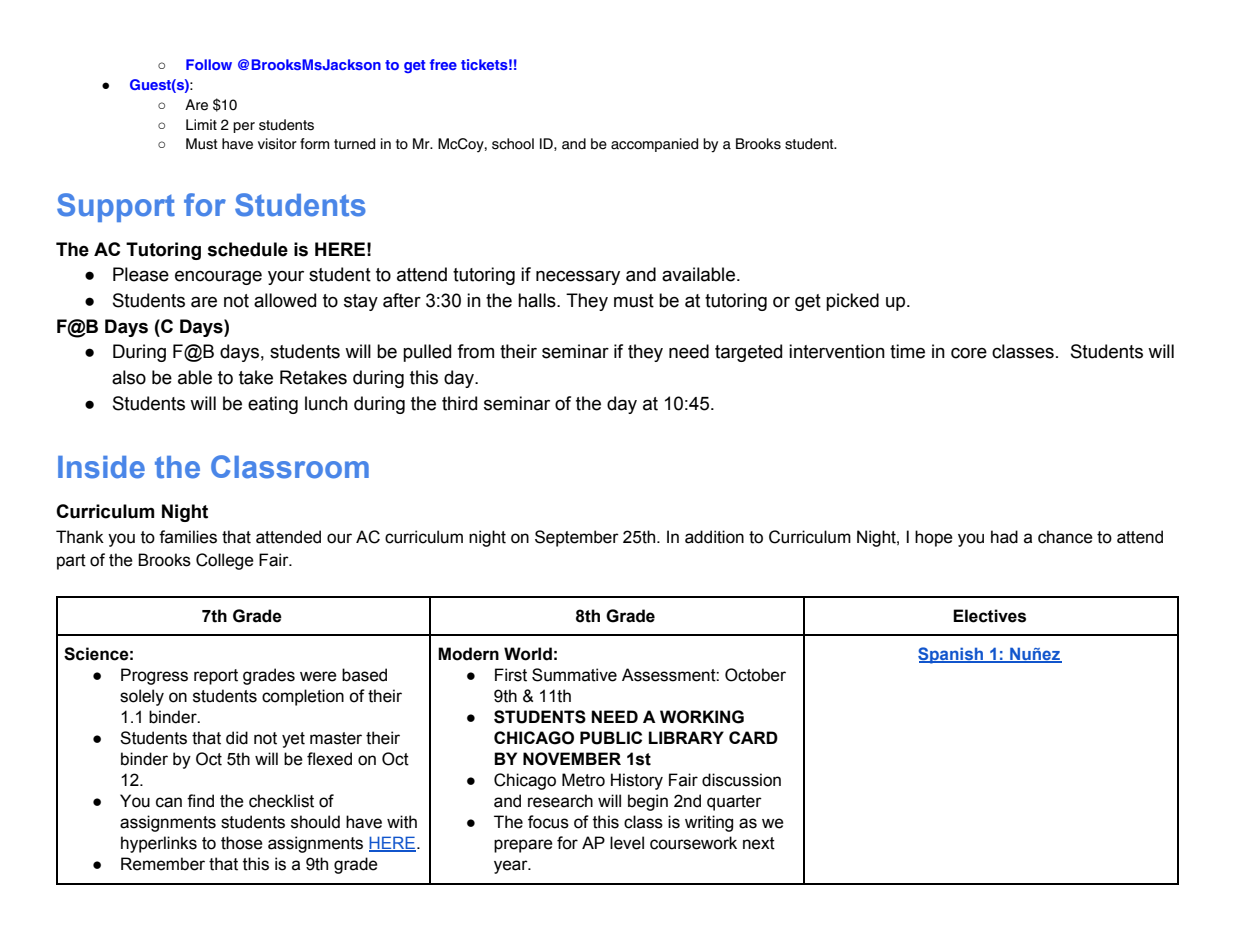  What do you see at coordinates (209, 64) in the screenshot?
I see `Follow` at bounding box center [209, 64].
